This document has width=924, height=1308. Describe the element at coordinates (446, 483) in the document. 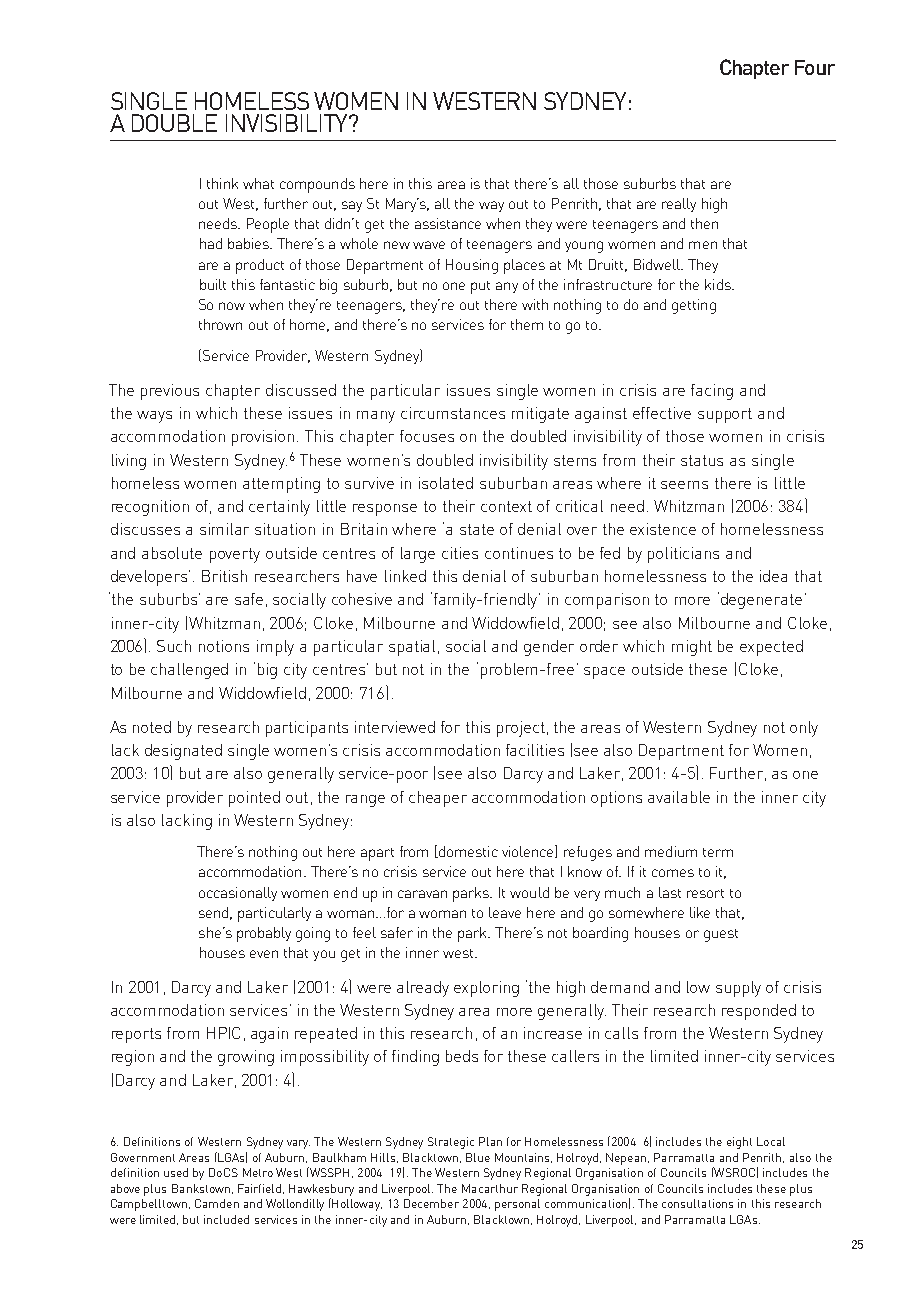

I see `isolated` at that location.
